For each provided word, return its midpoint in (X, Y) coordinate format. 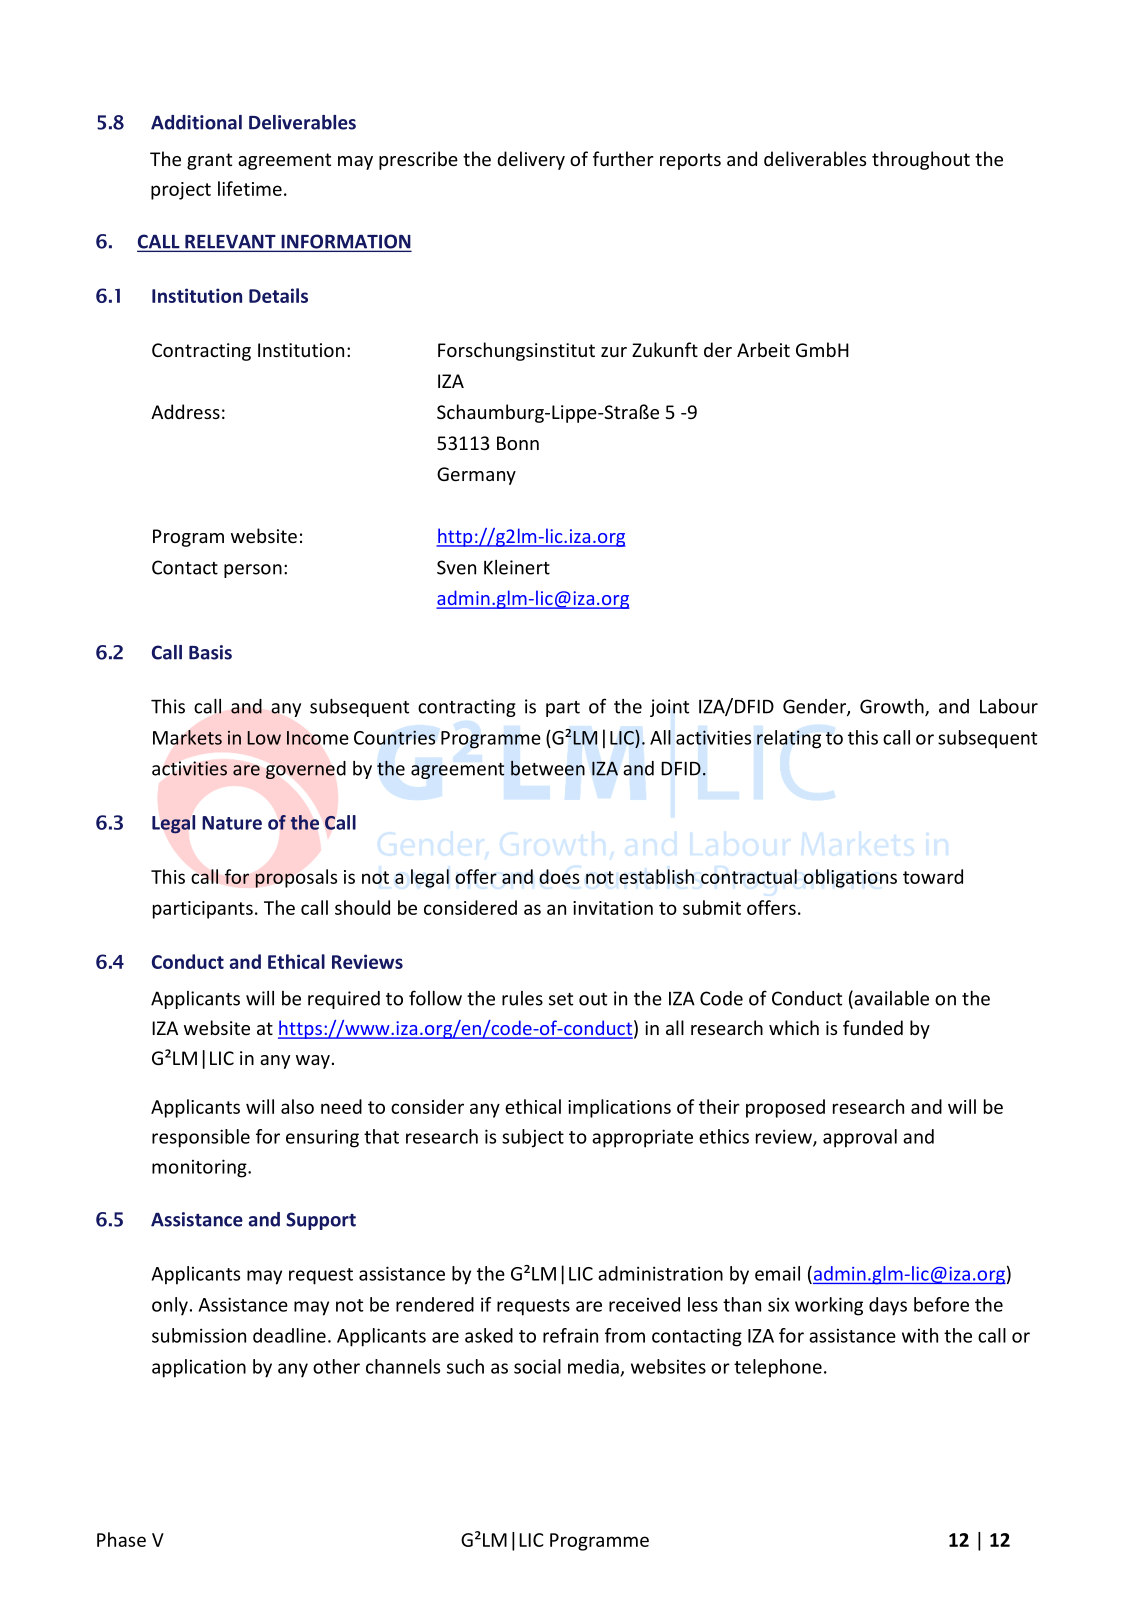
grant (209, 161)
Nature (232, 823)
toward (933, 876)
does (559, 876)
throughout (921, 160)
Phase (121, 1539)
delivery (531, 160)
